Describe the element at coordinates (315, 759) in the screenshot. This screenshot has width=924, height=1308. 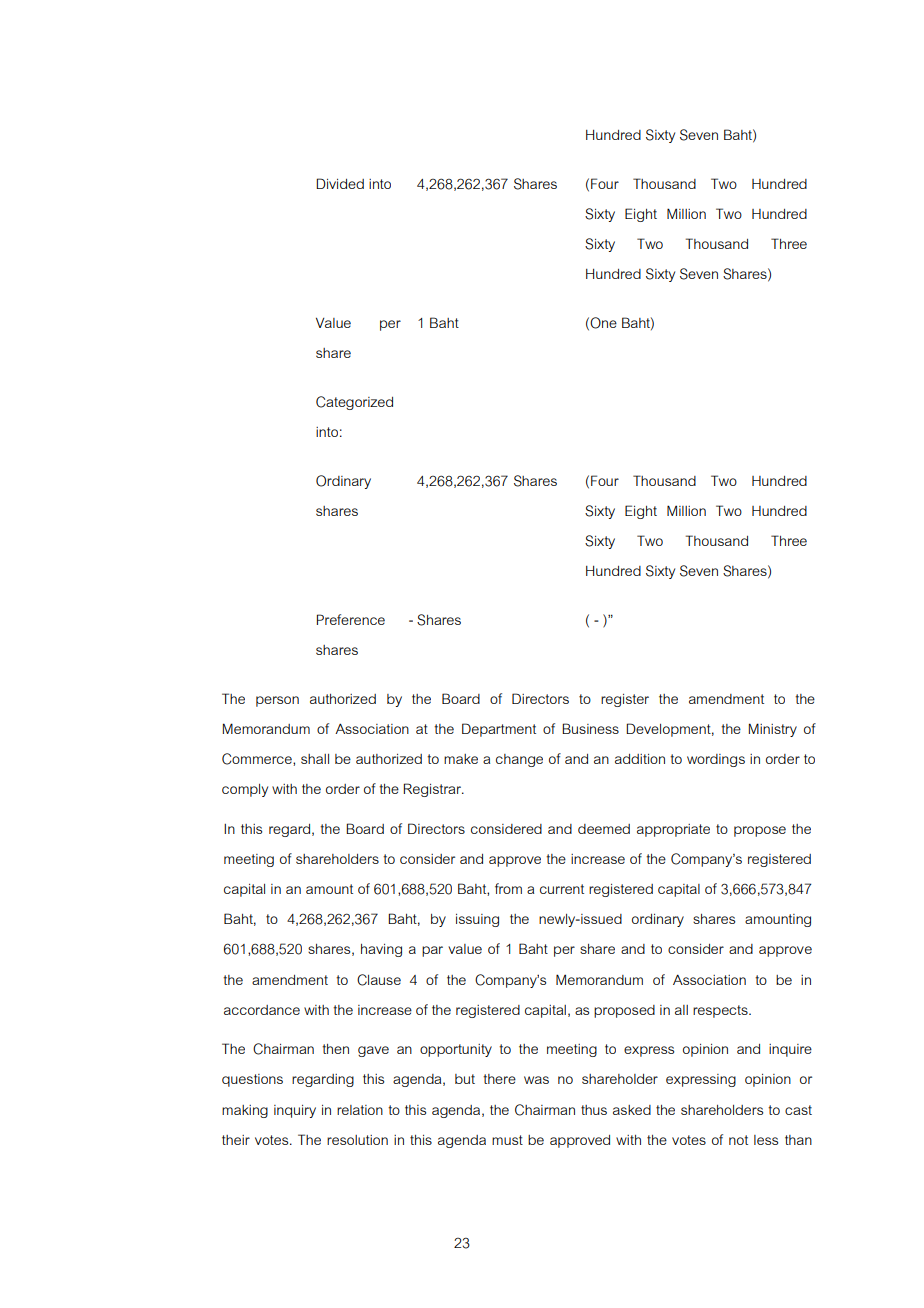
I see `shall` at that location.
